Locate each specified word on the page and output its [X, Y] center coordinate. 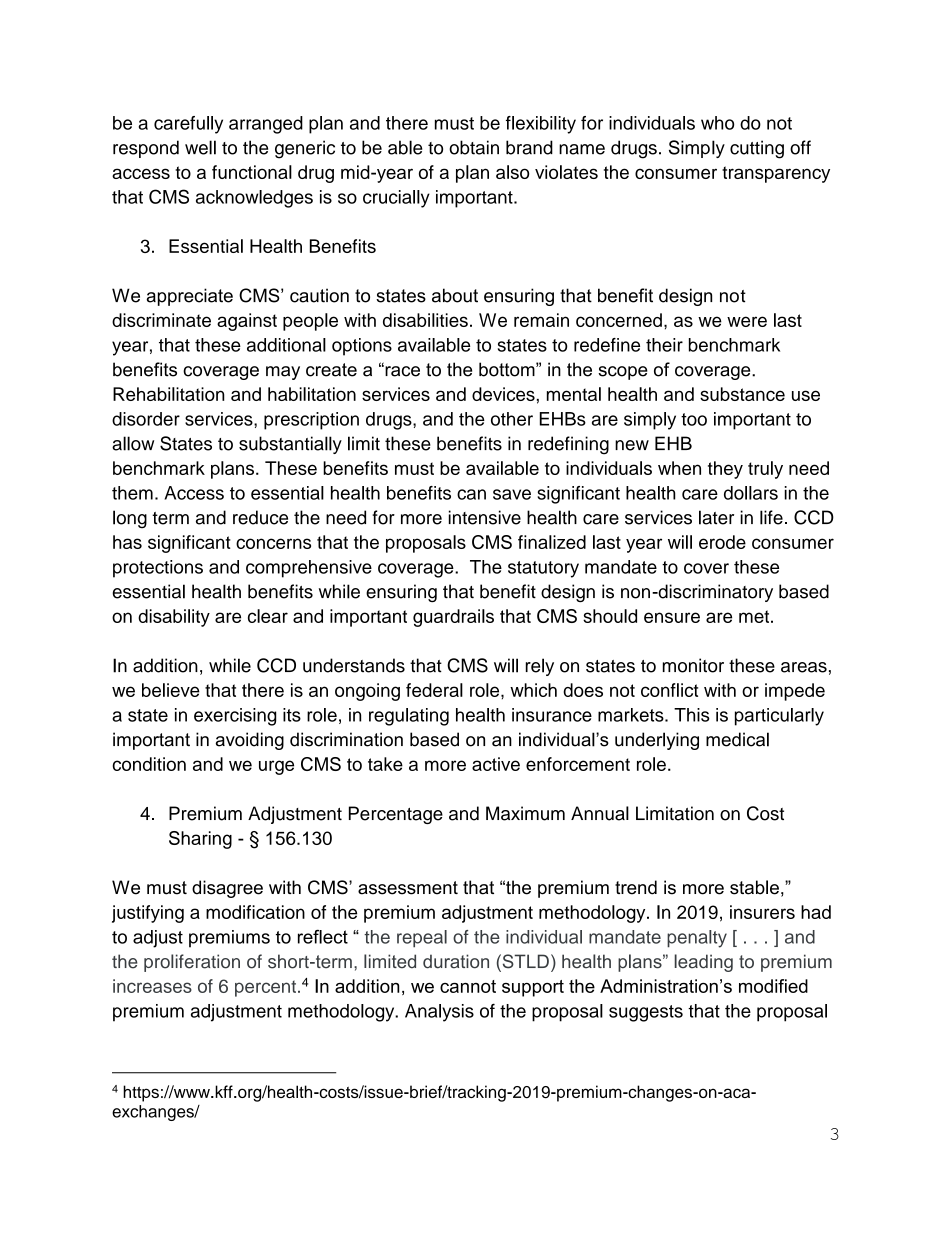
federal [434, 690]
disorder [146, 419]
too [694, 419]
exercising [235, 717]
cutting [757, 149]
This [692, 715]
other [512, 419]
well [200, 147]
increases [152, 986]
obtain [474, 147]
